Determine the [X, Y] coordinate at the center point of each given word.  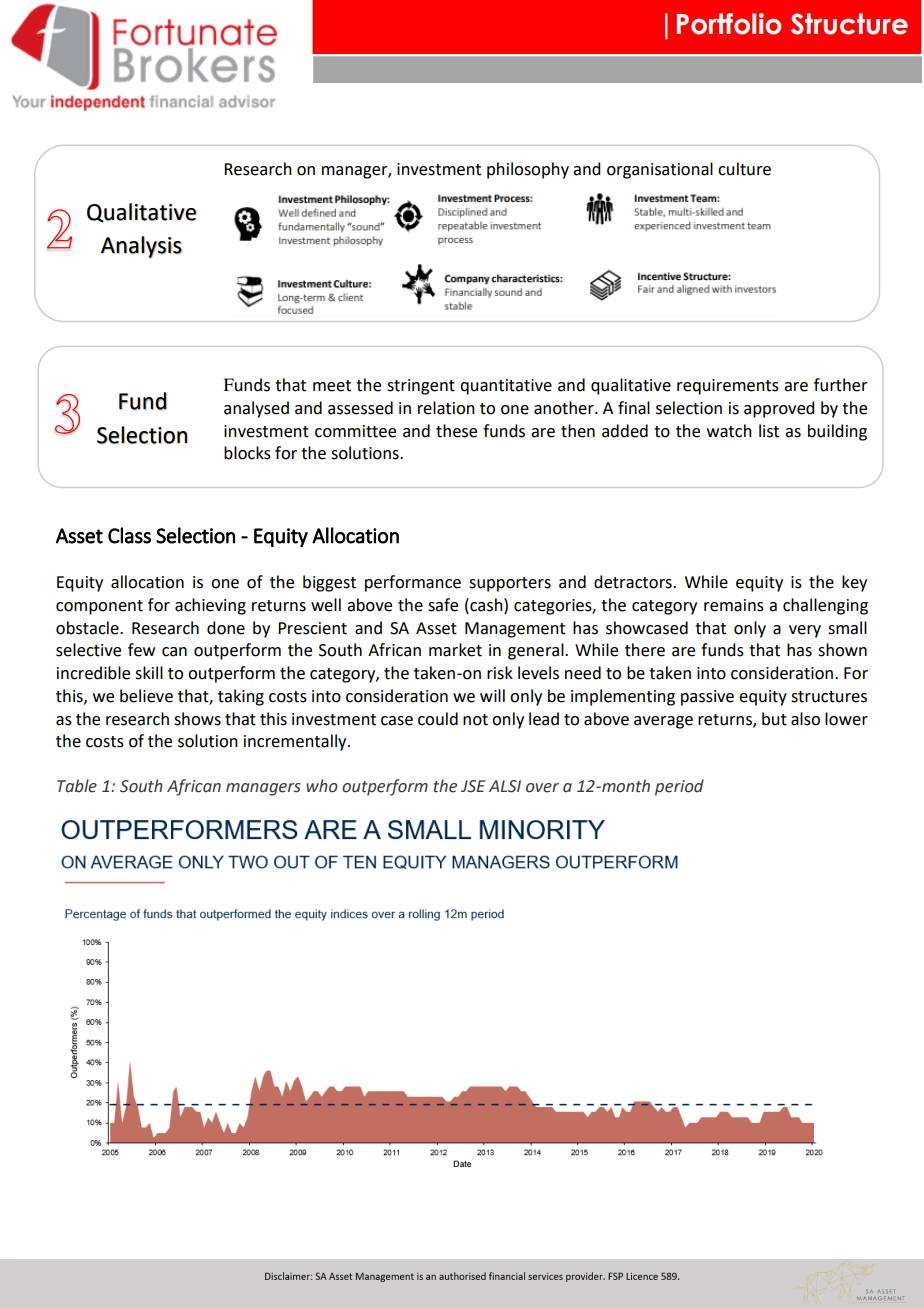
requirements [728, 387]
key [854, 583]
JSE [473, 786]
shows [197, 719]
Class [129, 535]
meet [332, 386]
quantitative [506, 387]
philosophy [528, 170]
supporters [510, 584]
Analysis [141, 247]
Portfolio [729, 24]
